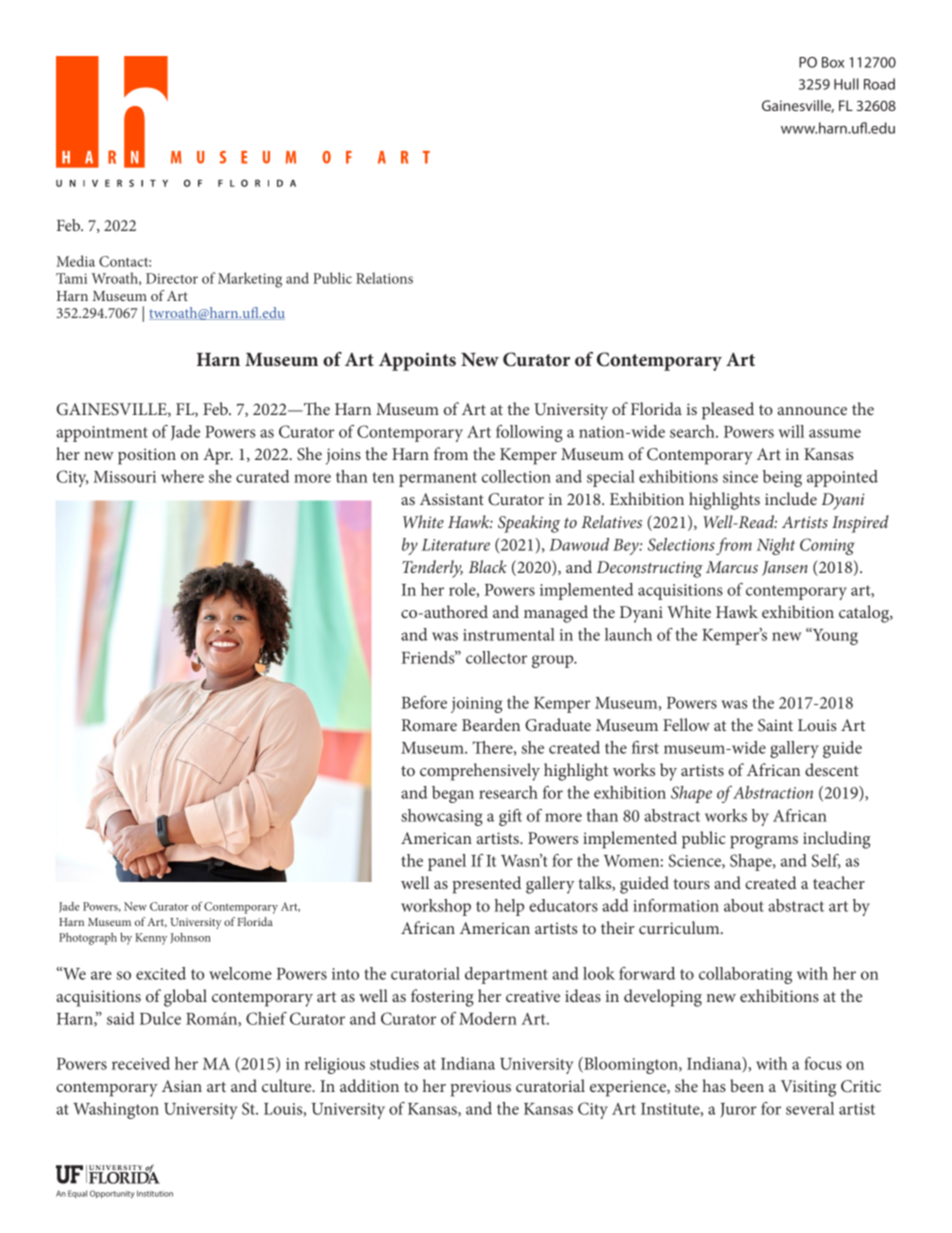 The width and height of the screenshot is (952, 1233). What do you see at coordinates (182, 476) in the screenshot?
I see `where` at bounding box center [182, 476].
